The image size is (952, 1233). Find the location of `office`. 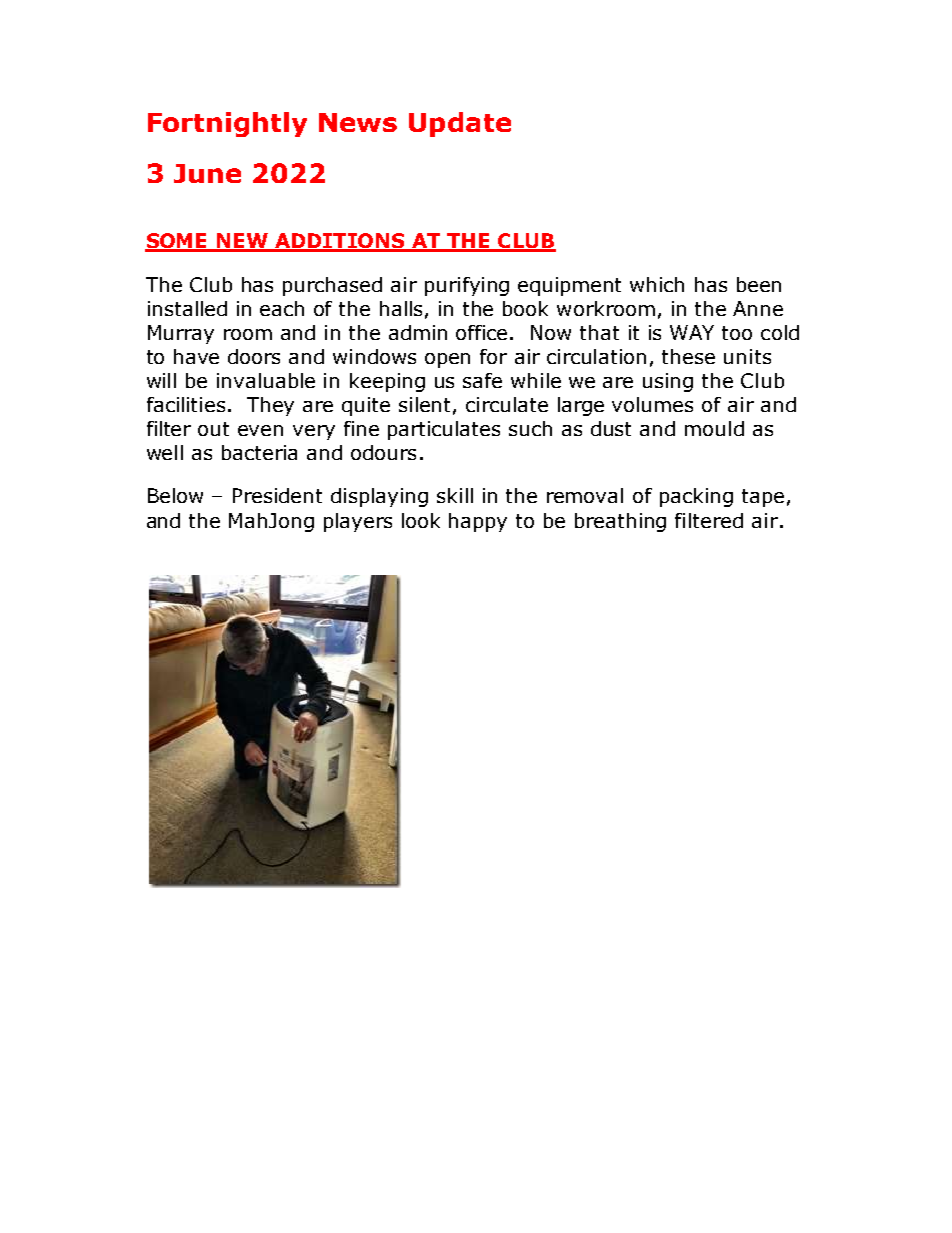

office is located at coordinates (483, 332).
